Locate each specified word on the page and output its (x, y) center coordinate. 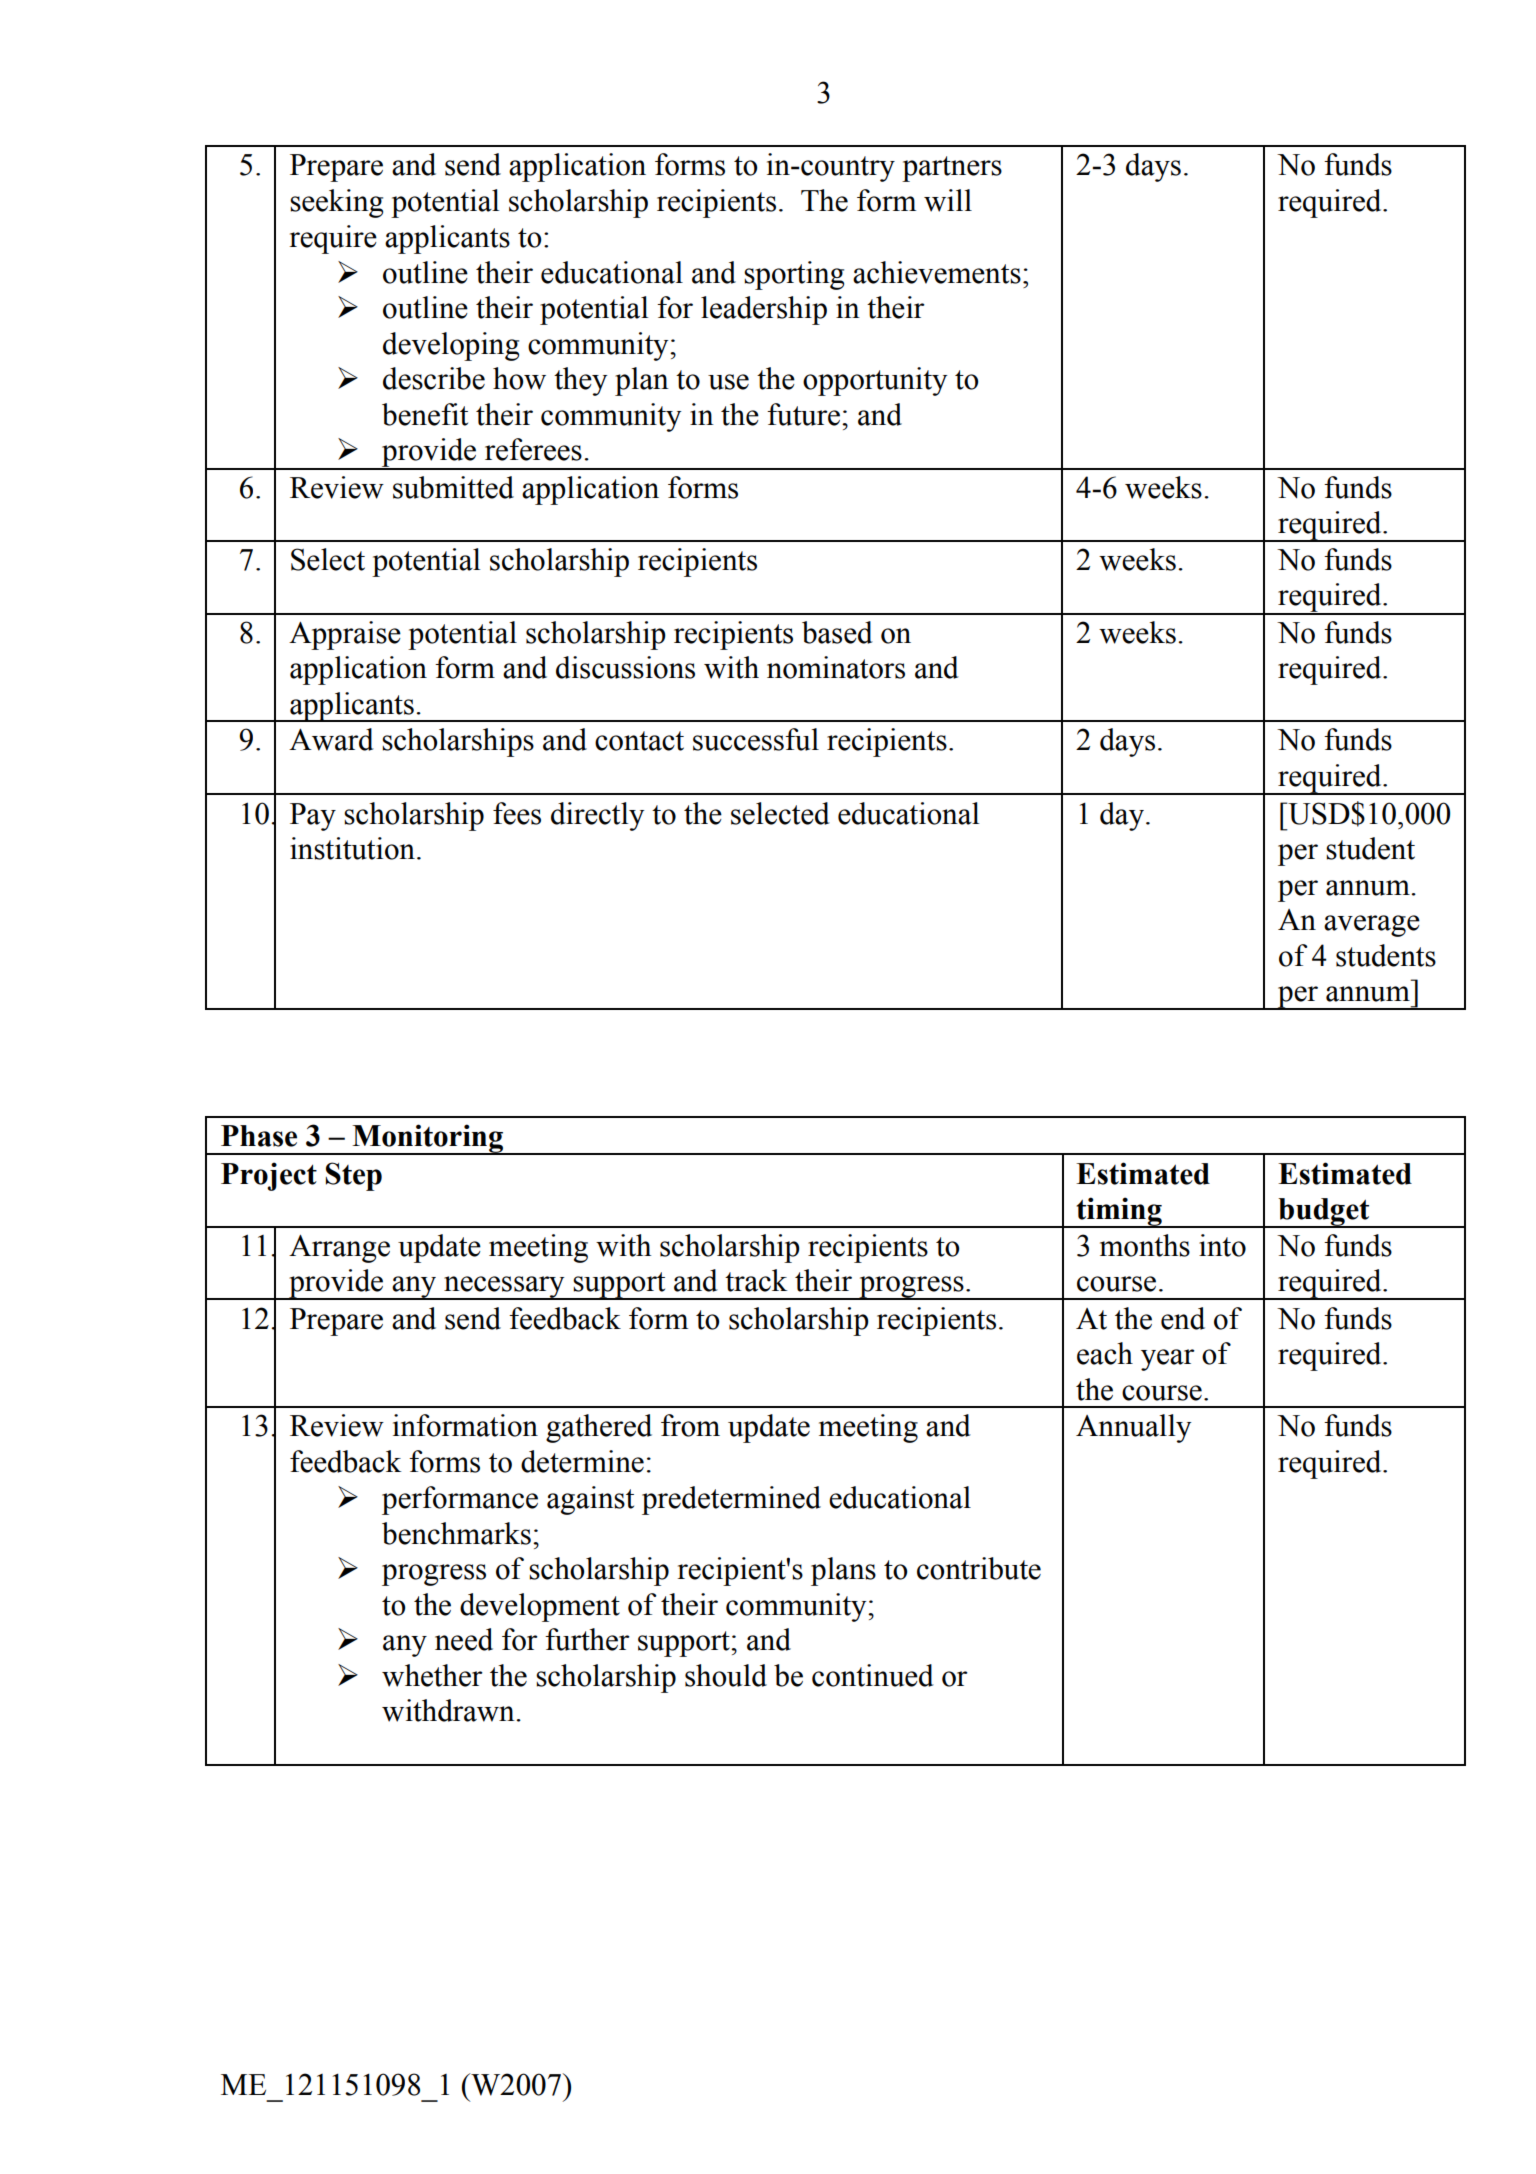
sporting (794, 275)
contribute (979, 1568)
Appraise (345, 635)
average (1372, 926)
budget (1324, 1213)
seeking (336, 203)
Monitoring (428, 1139)
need (464, 1639)
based (837, 632)
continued (873, 1675)
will (948, 200)
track (756, 1280)
